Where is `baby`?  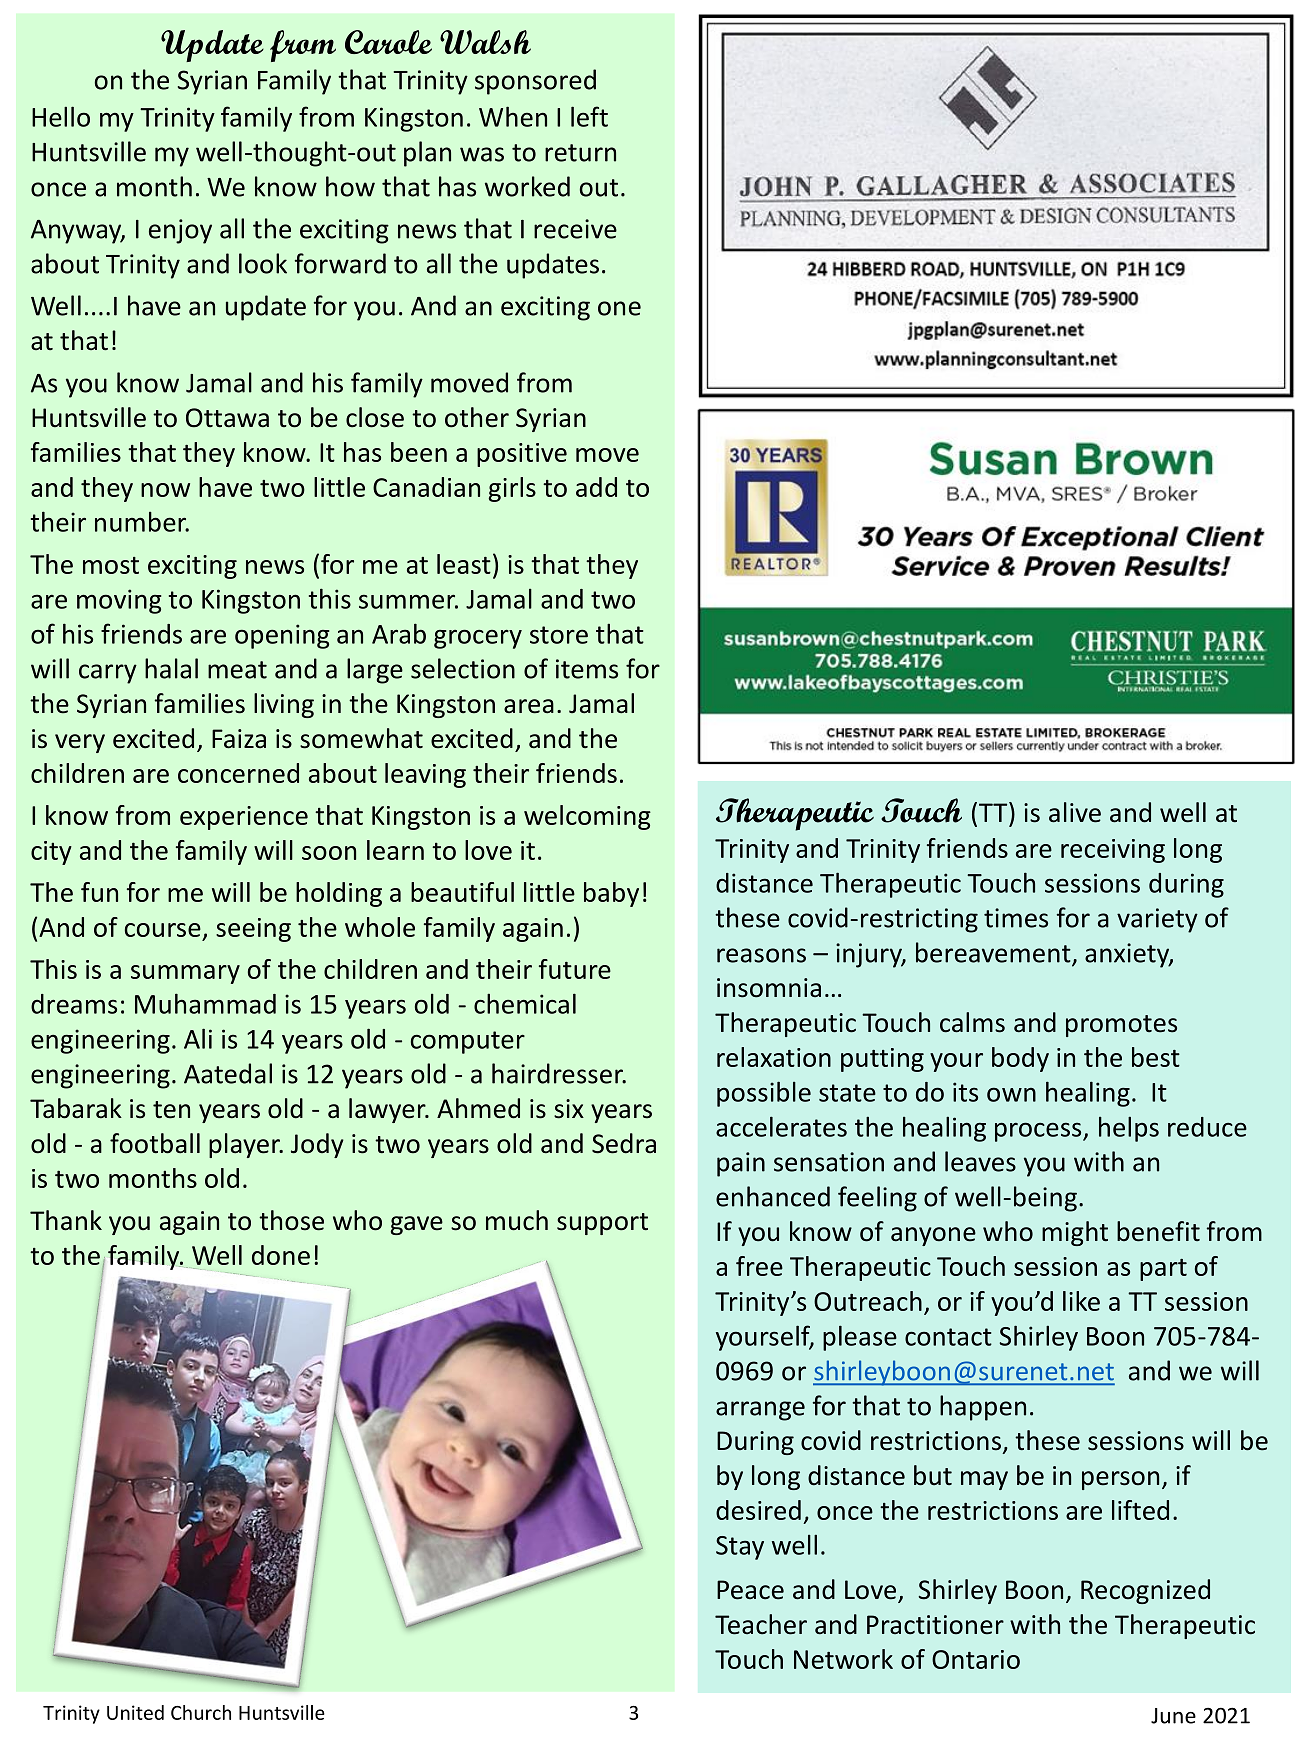 baby is located at coordinates (611, 894).
